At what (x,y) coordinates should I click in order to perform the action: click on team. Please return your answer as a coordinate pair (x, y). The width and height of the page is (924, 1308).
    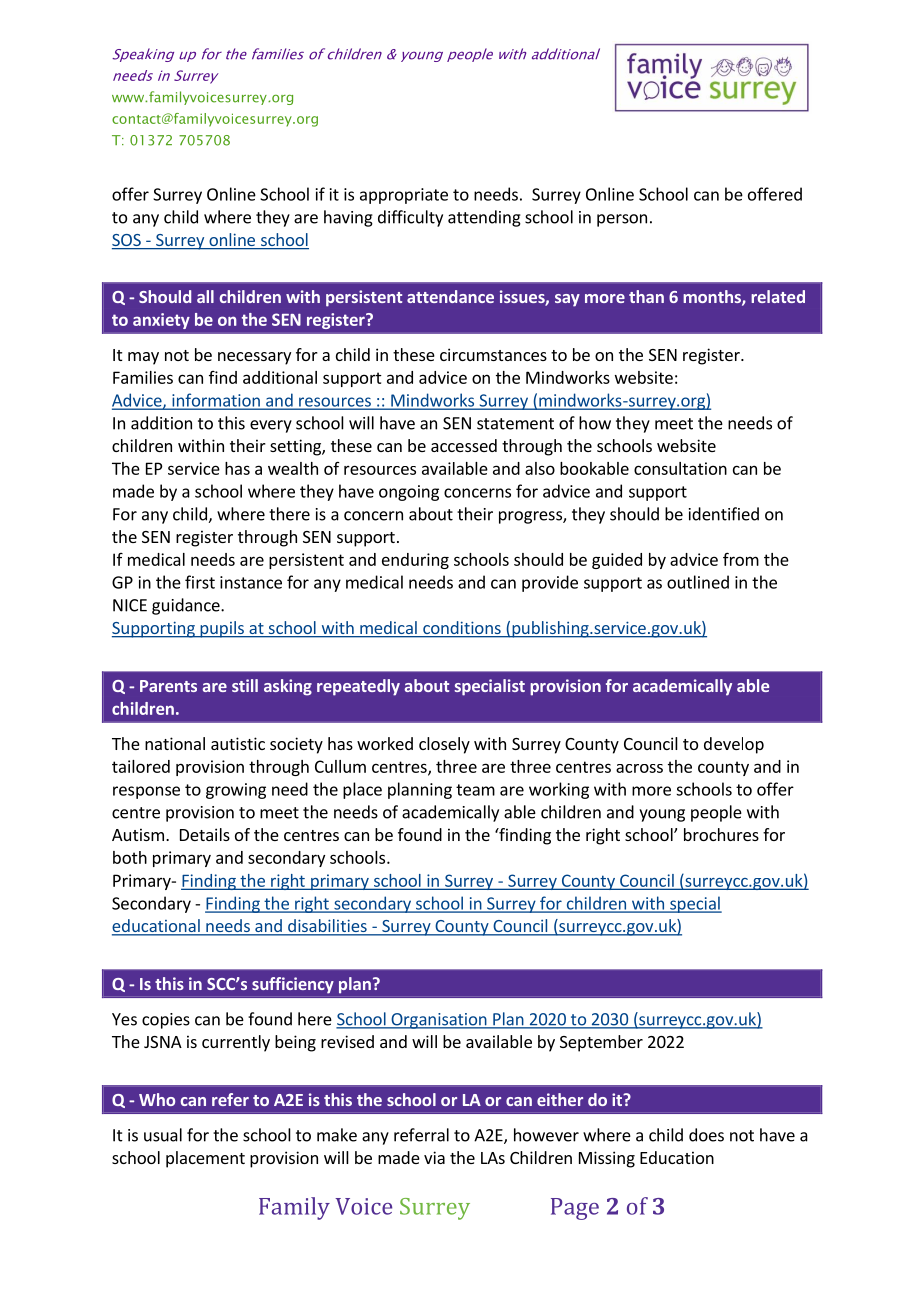
    Looking at the image, I should click on (475, 790).
